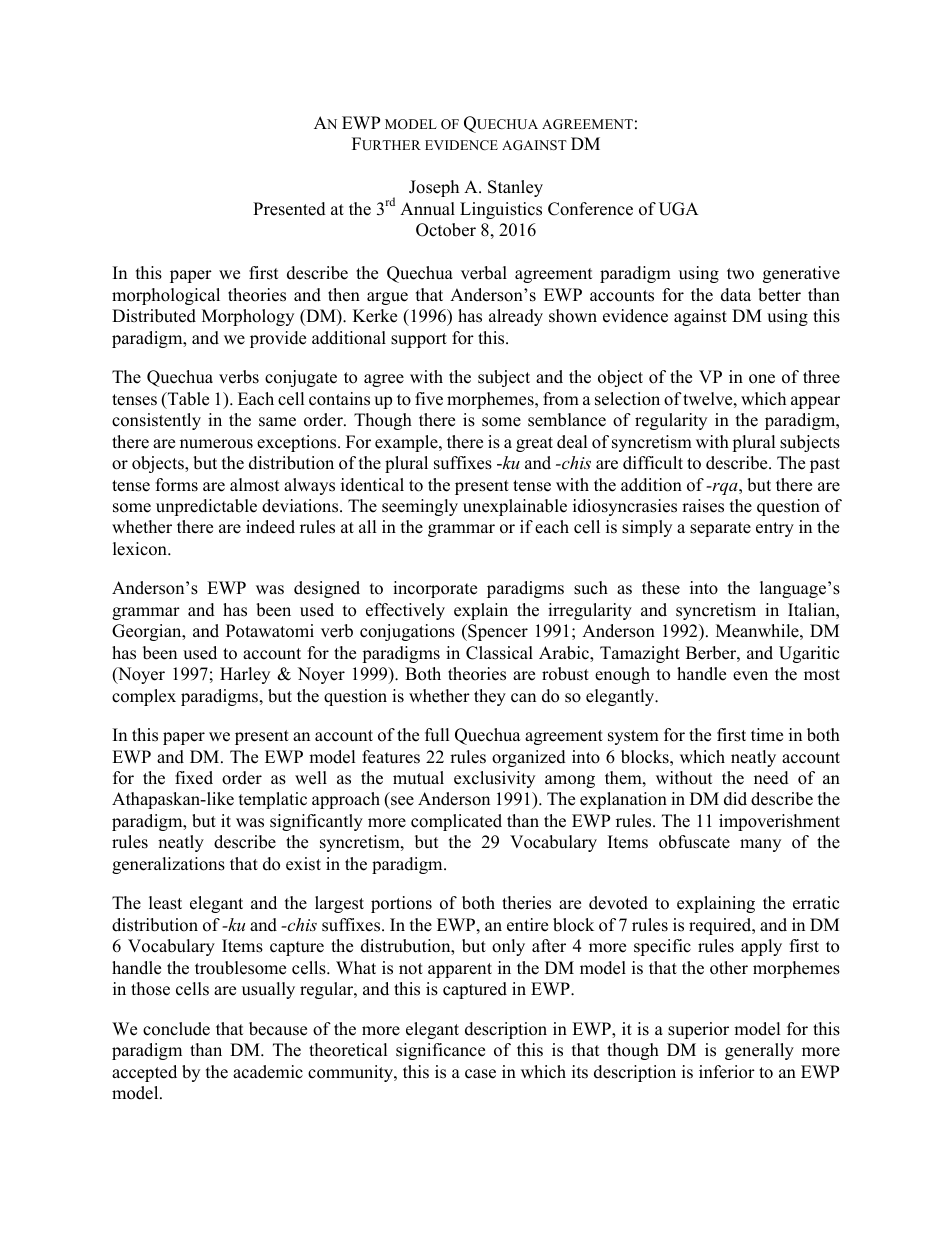  What do you see at coordinates (762, 379) in the screenshot?
I see `one` at bounding box center [762, 379].
